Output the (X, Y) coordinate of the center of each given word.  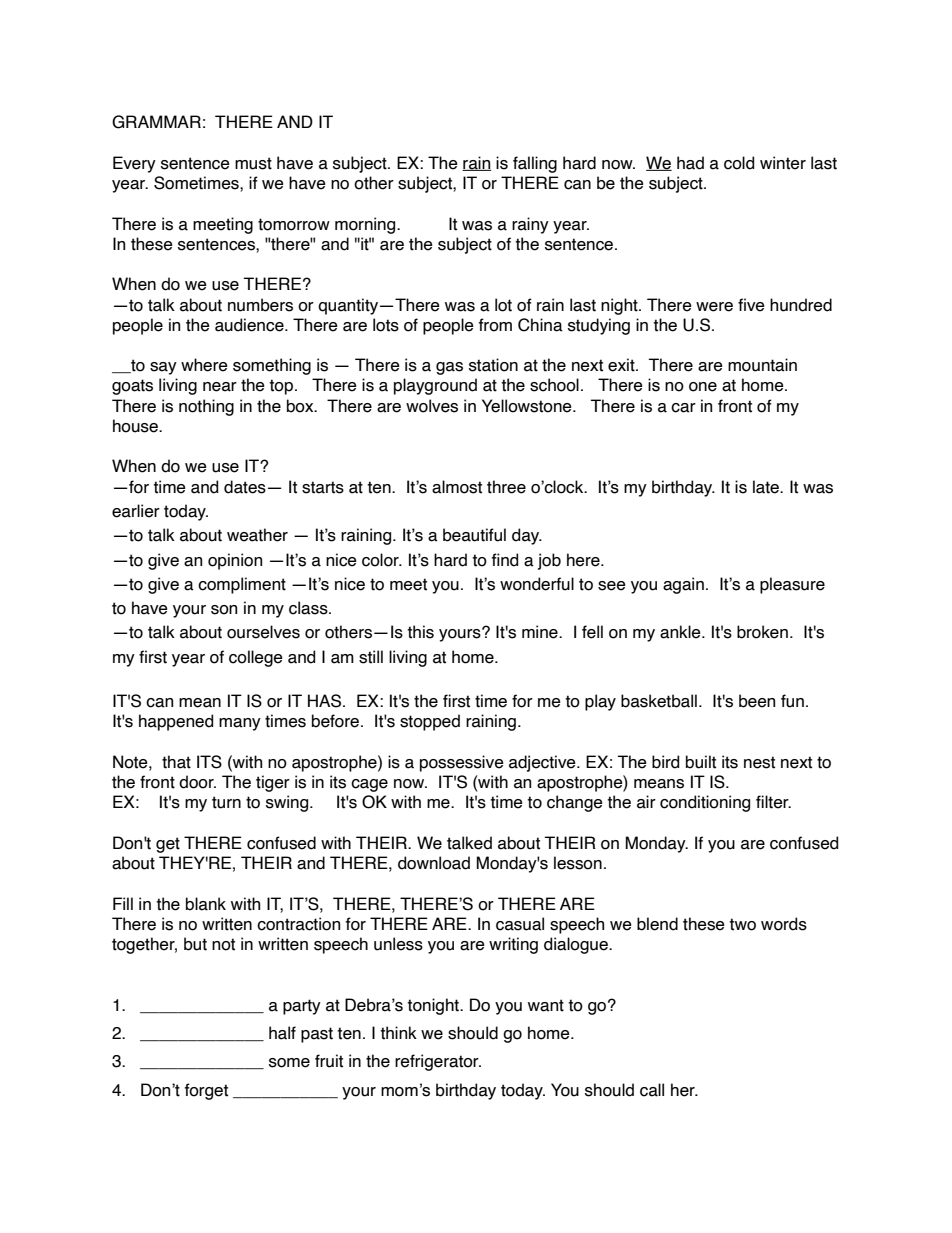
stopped (430, 722)
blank (206, 904)
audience (250, 325)
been (757, 701)
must (253, 163)
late (767, 487)
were (714, 307)
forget (206, 1091)
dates (245, 487)
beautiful (474, 535)
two (742, 924)
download (434, 863)
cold (739, 163)
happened (176, 722)
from (495, 325)
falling (535, 164)
